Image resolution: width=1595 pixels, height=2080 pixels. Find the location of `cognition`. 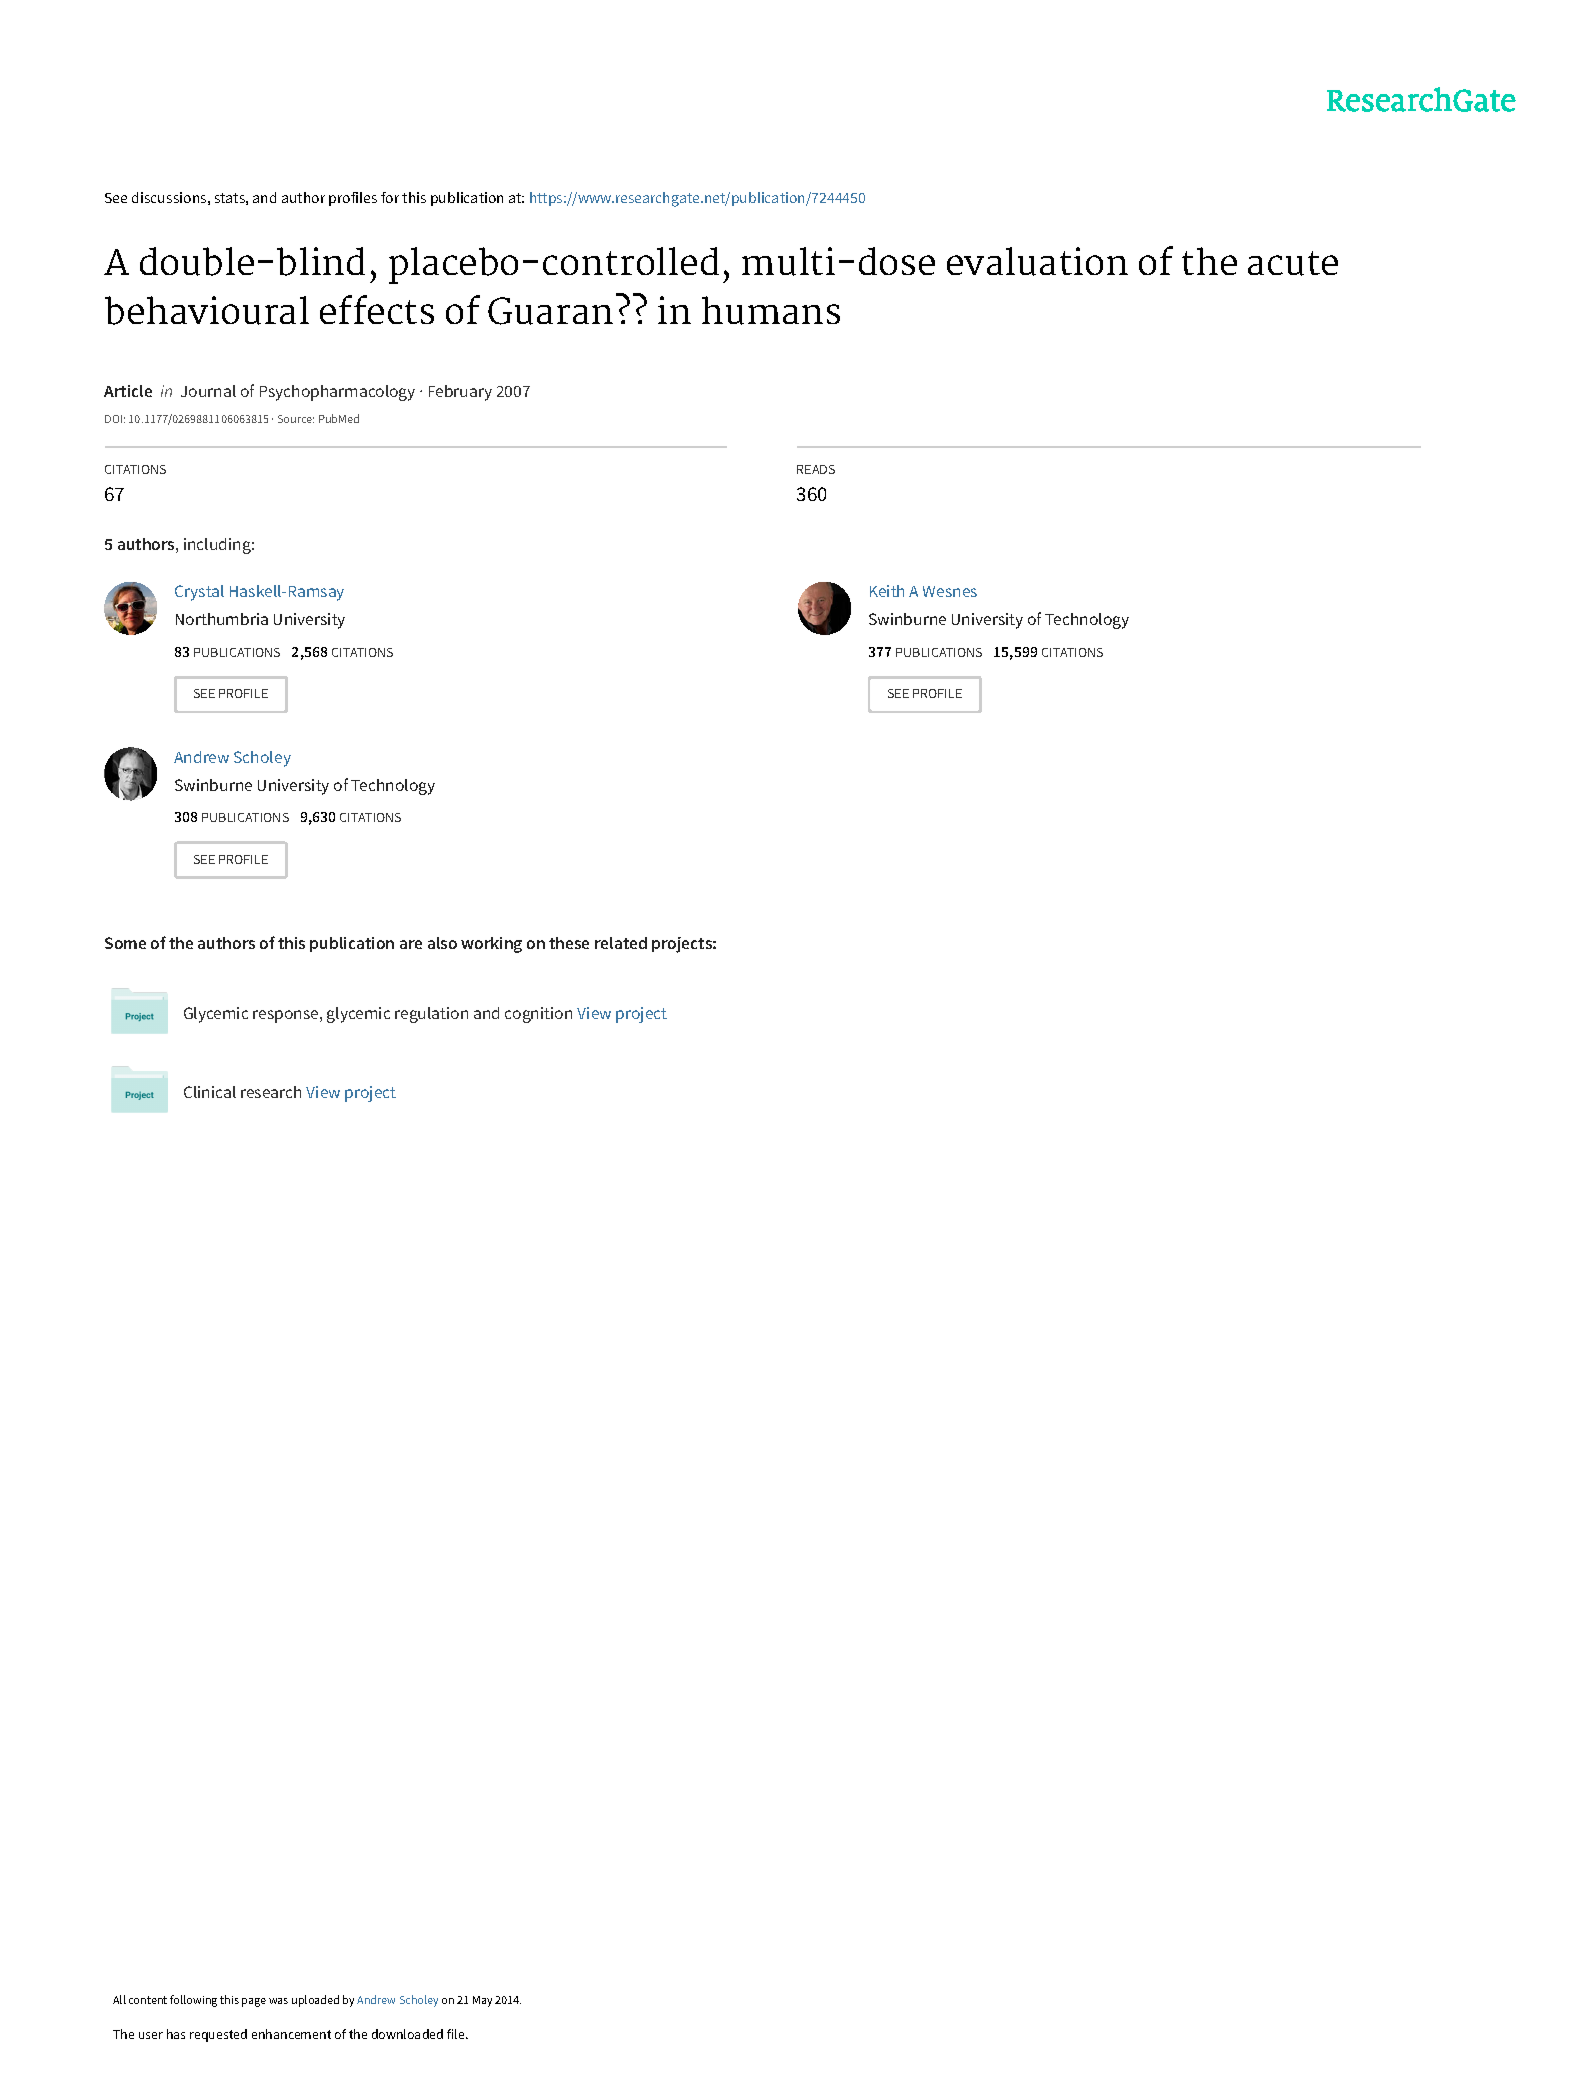

cognition is located at coordinates (538, 1015).
